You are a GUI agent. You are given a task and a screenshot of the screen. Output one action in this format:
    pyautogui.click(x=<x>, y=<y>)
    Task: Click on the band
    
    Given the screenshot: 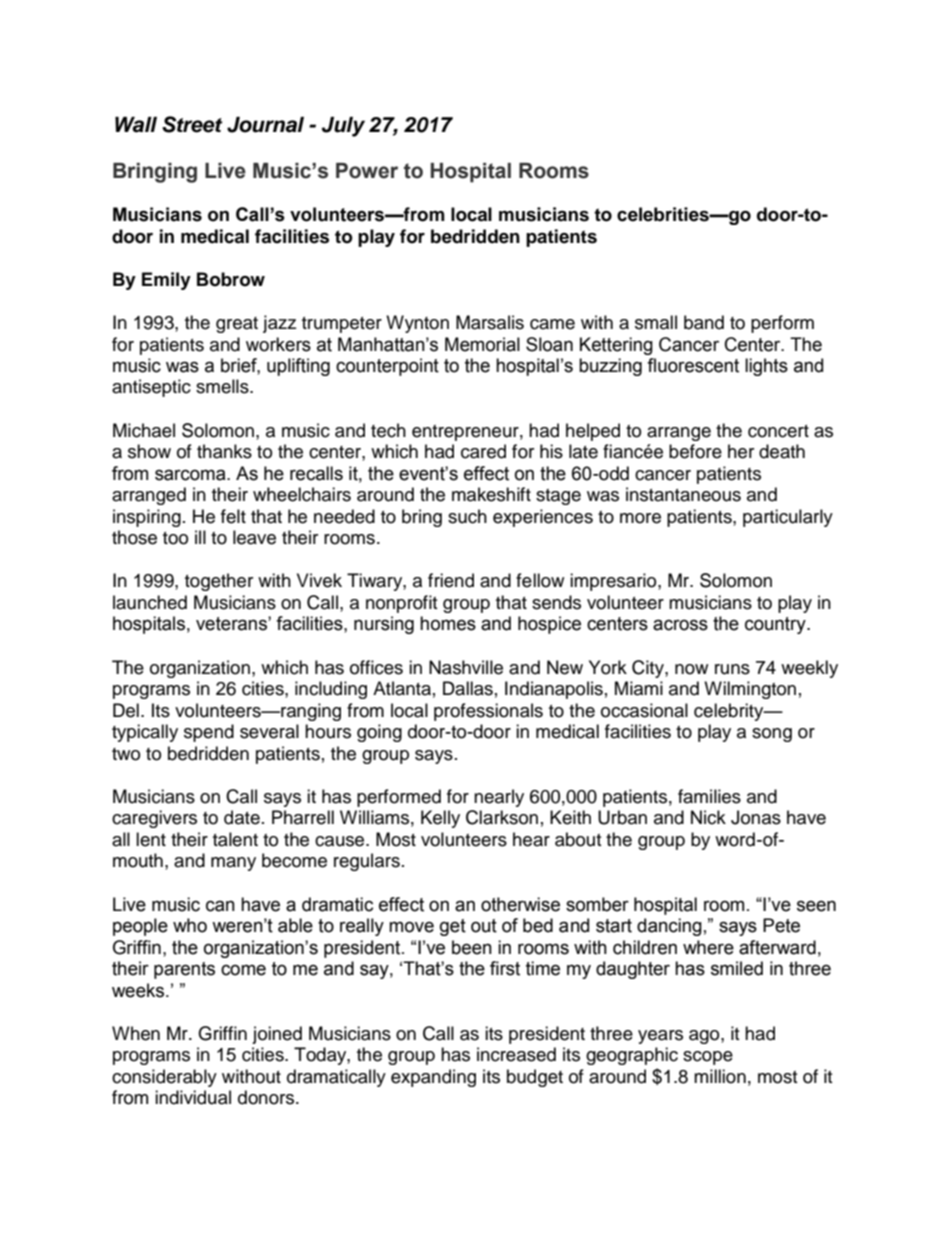 What is the action you would take?
    pyautogui.click(x=704, y=322)
